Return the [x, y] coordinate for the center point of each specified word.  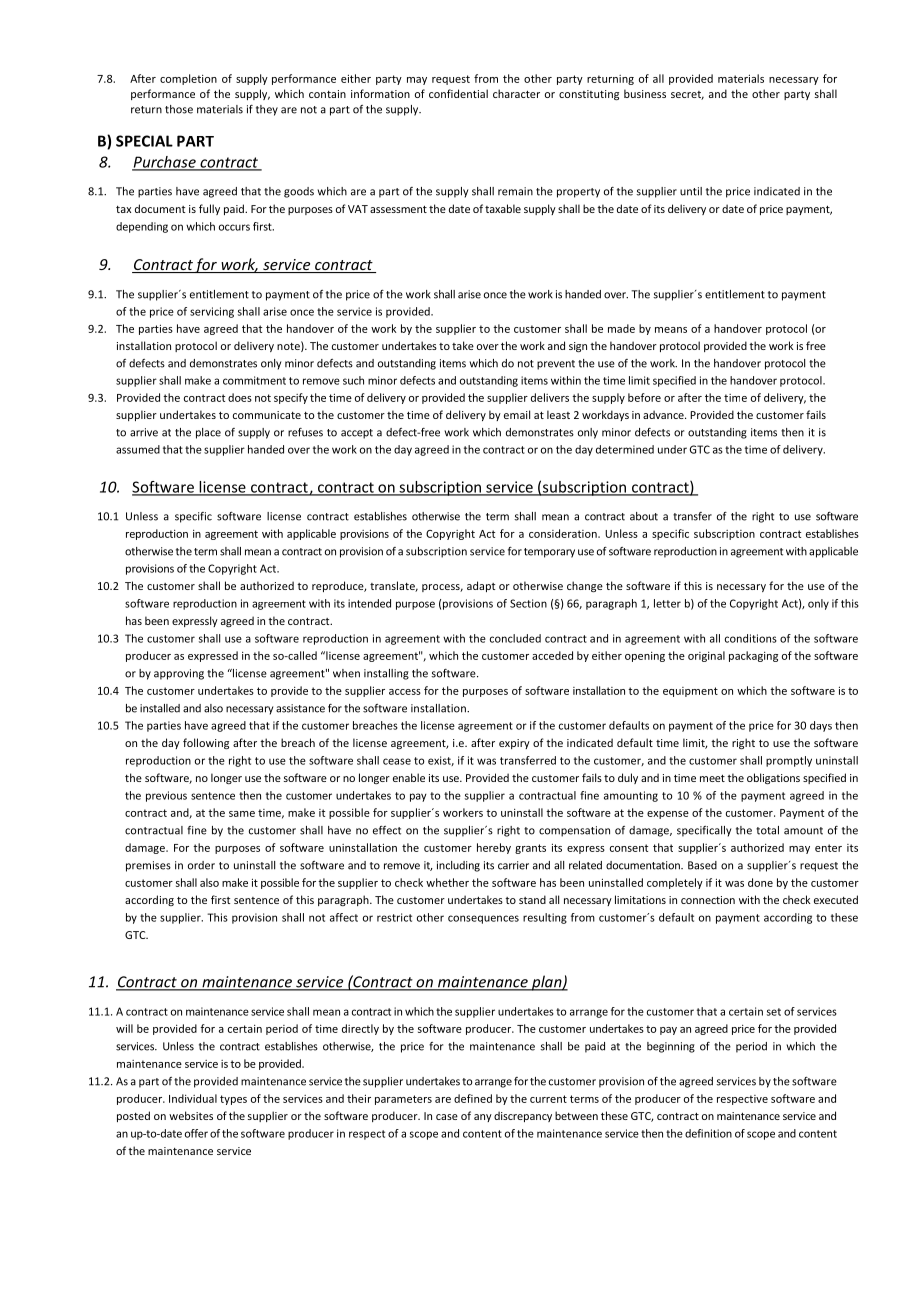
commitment [254, 380]
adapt [481, 586]
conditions [751, 638]
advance [664, 414]
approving [179, 674]
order [201, 865]
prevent [556, 365]
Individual [193, 1098]
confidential [458, 93]
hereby [494, 848]
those [179, 109]
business [645, 93]
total [767, 830]
